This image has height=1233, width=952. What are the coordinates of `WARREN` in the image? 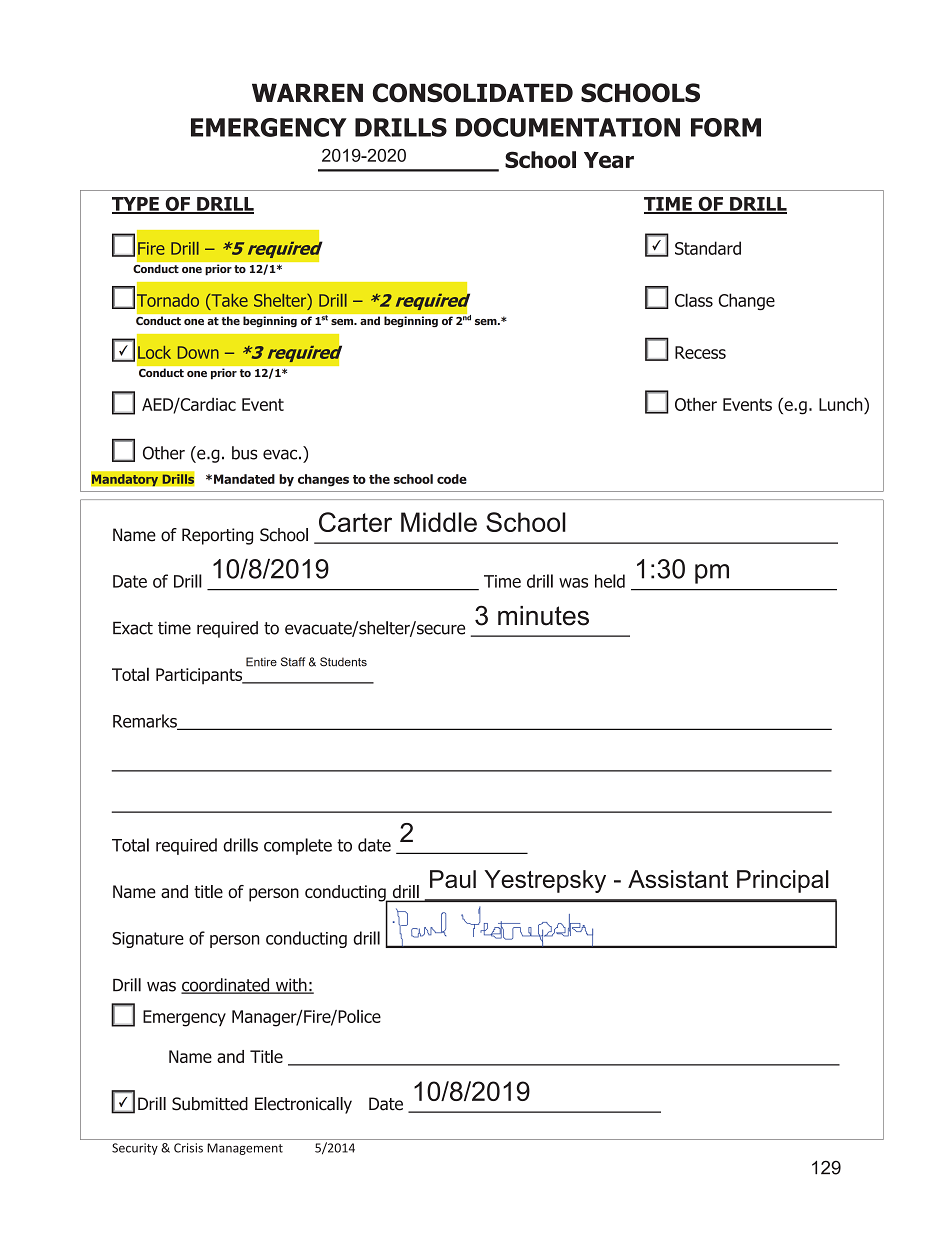 It's located at (307, 92).
